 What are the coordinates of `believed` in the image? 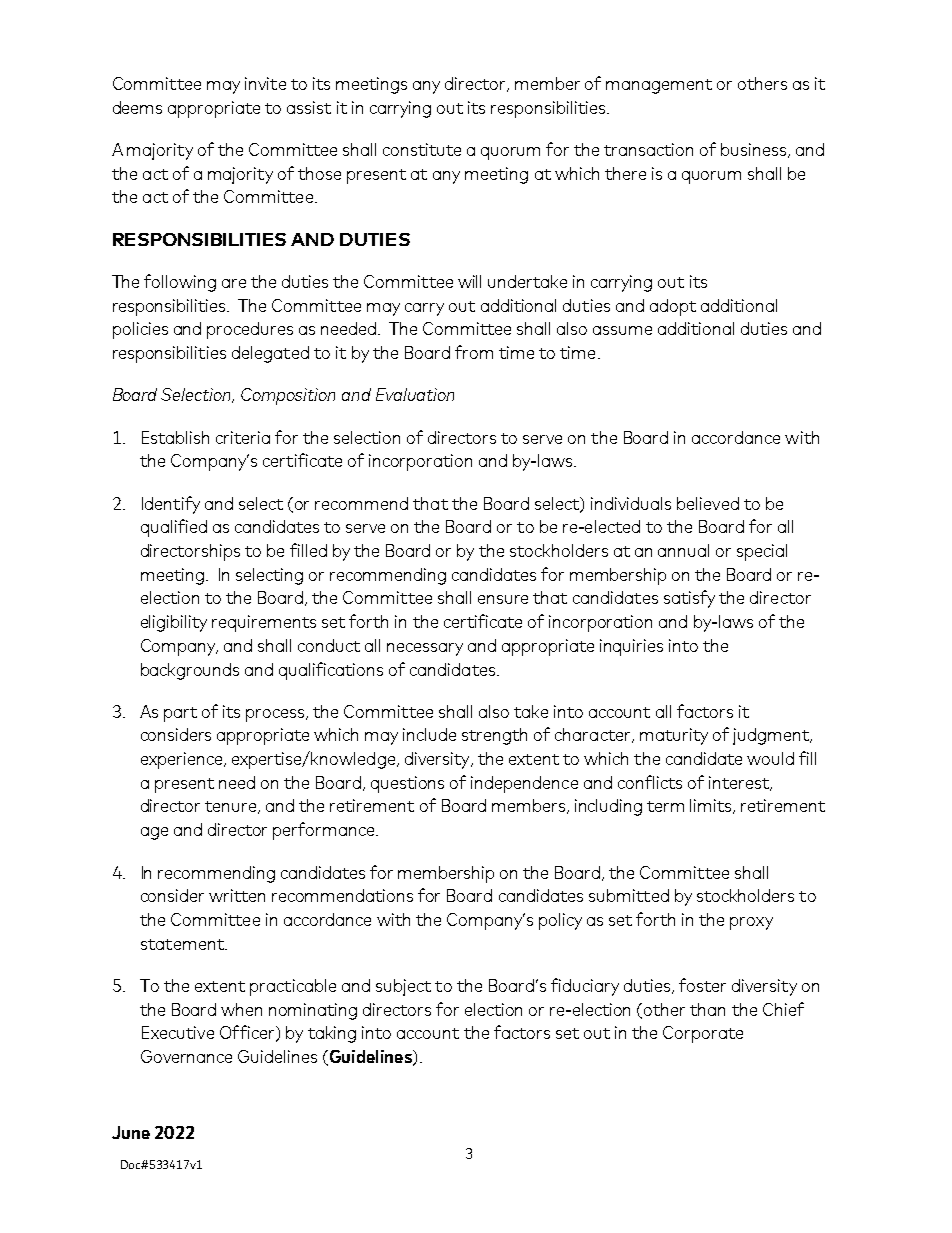 It's located at (708, 503).
